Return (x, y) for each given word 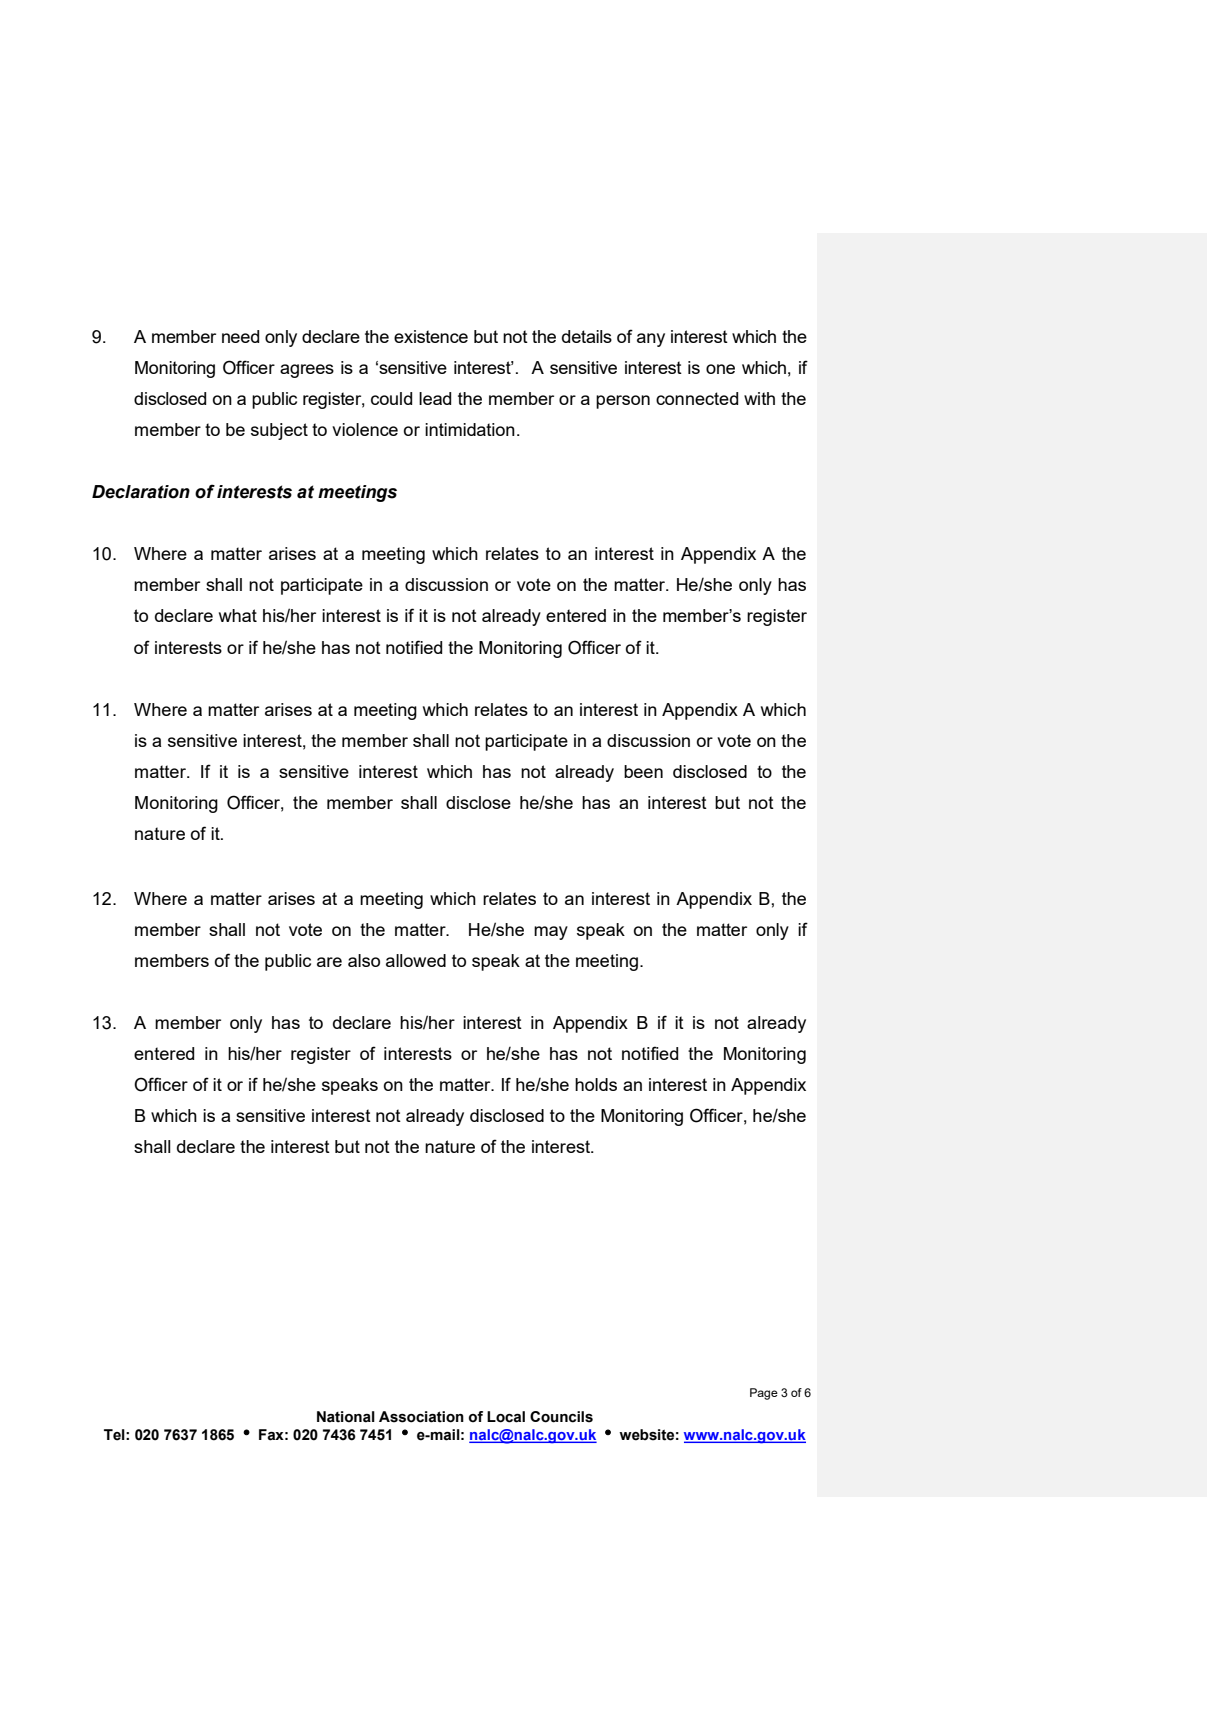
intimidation (470, 429)
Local (506, 1417)
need (240, 336)
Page (764, 1394)
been (643, 771)
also (364, 960)
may (551, 933)
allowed (416, 960)
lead (435, 398)
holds (596, 1084)
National (346, 1417)
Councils (561, 1417)
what (238, 615)
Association (421, 1417)
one (720, 369)
